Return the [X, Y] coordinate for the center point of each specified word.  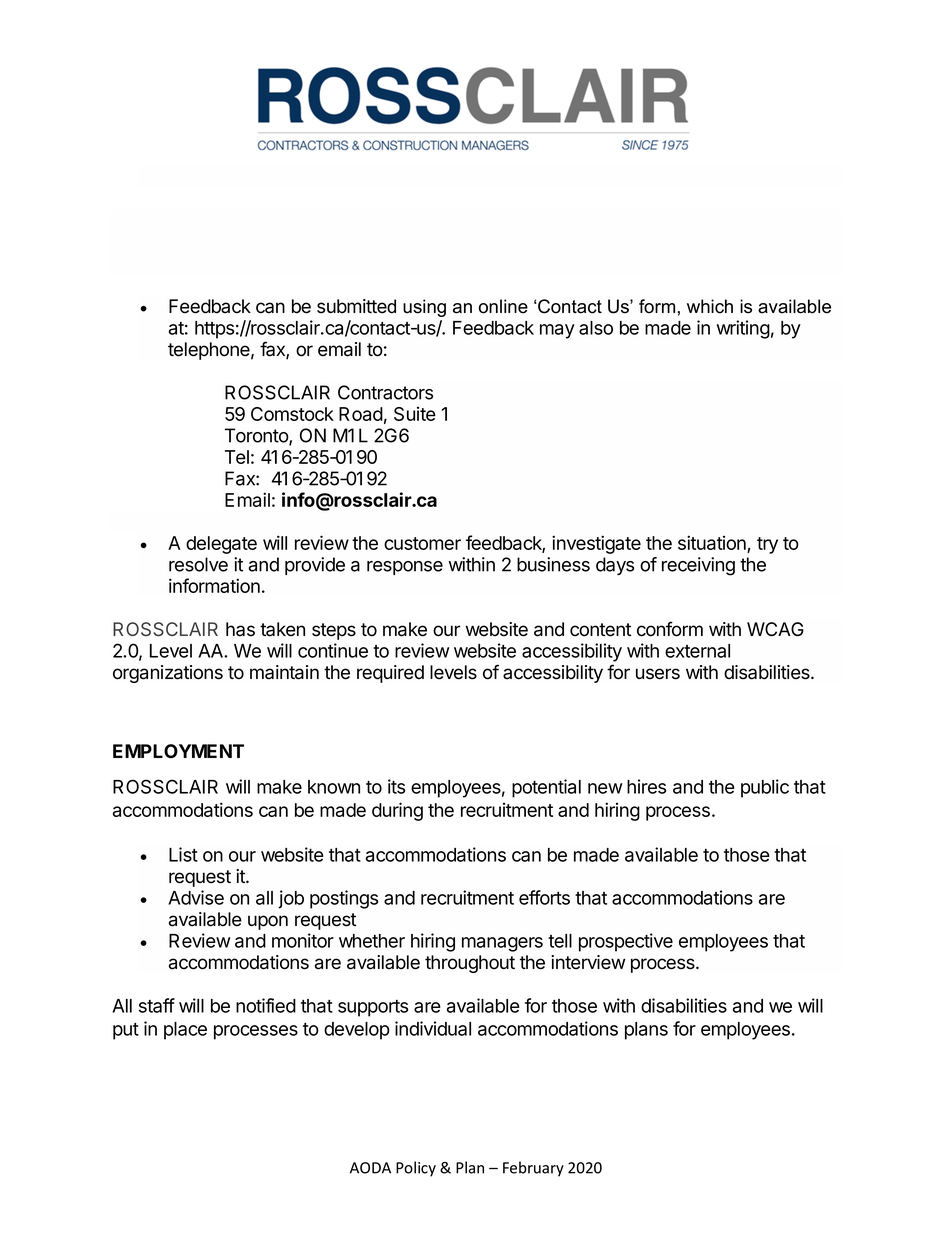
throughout [470, 964]
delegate [221, 545]
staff [157, 1005]
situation [713, 544]
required [390, 674]
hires [646, 786]
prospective [626, 942]
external [697, 651]
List [183, 854]
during [397, 811]
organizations [168, 674]
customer [422, 543]
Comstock [292, 414]
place [185, 1031]
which [710, 306]
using [424, 308]
